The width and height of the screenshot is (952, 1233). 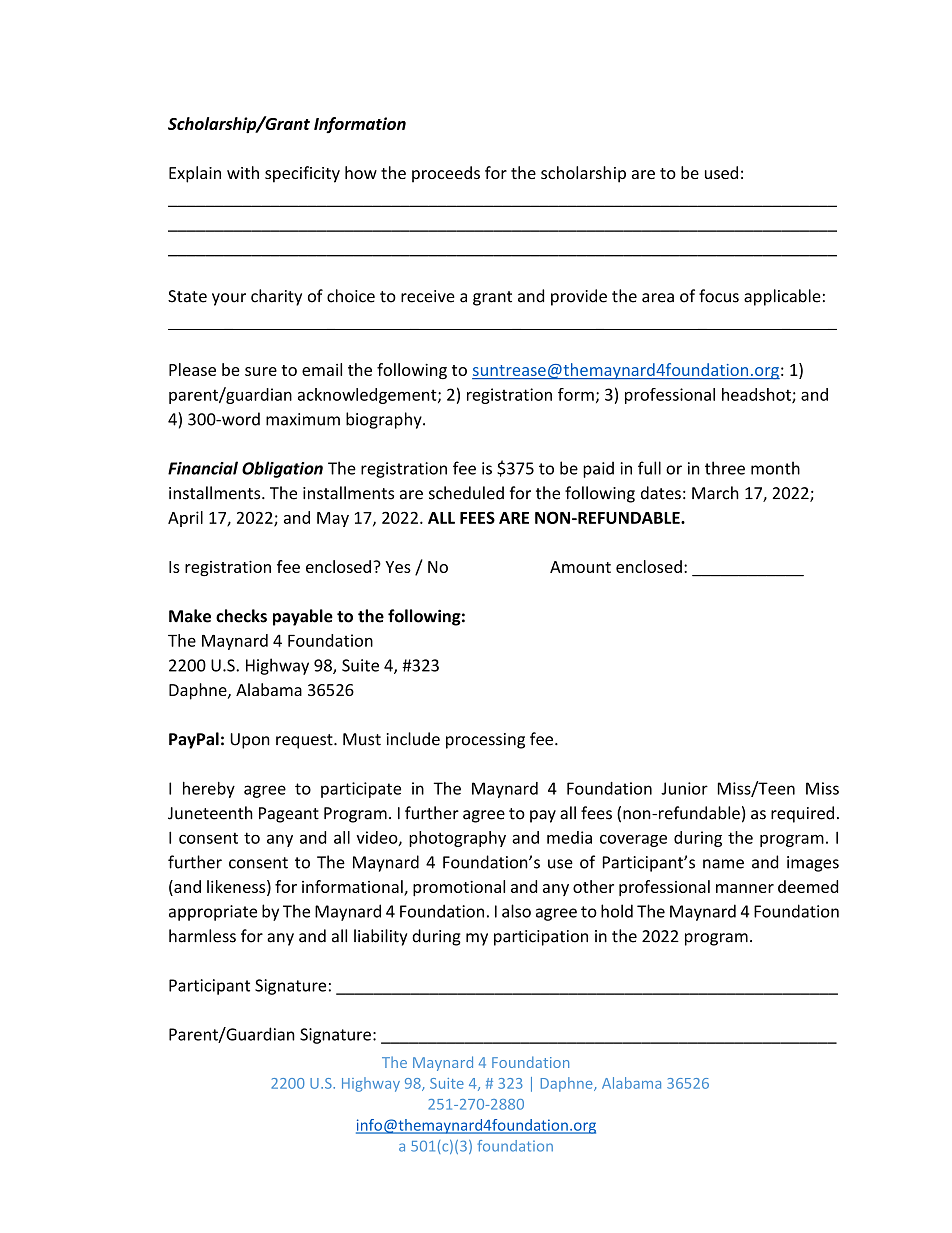 I want to click on with, so click(x=243, y=172).
